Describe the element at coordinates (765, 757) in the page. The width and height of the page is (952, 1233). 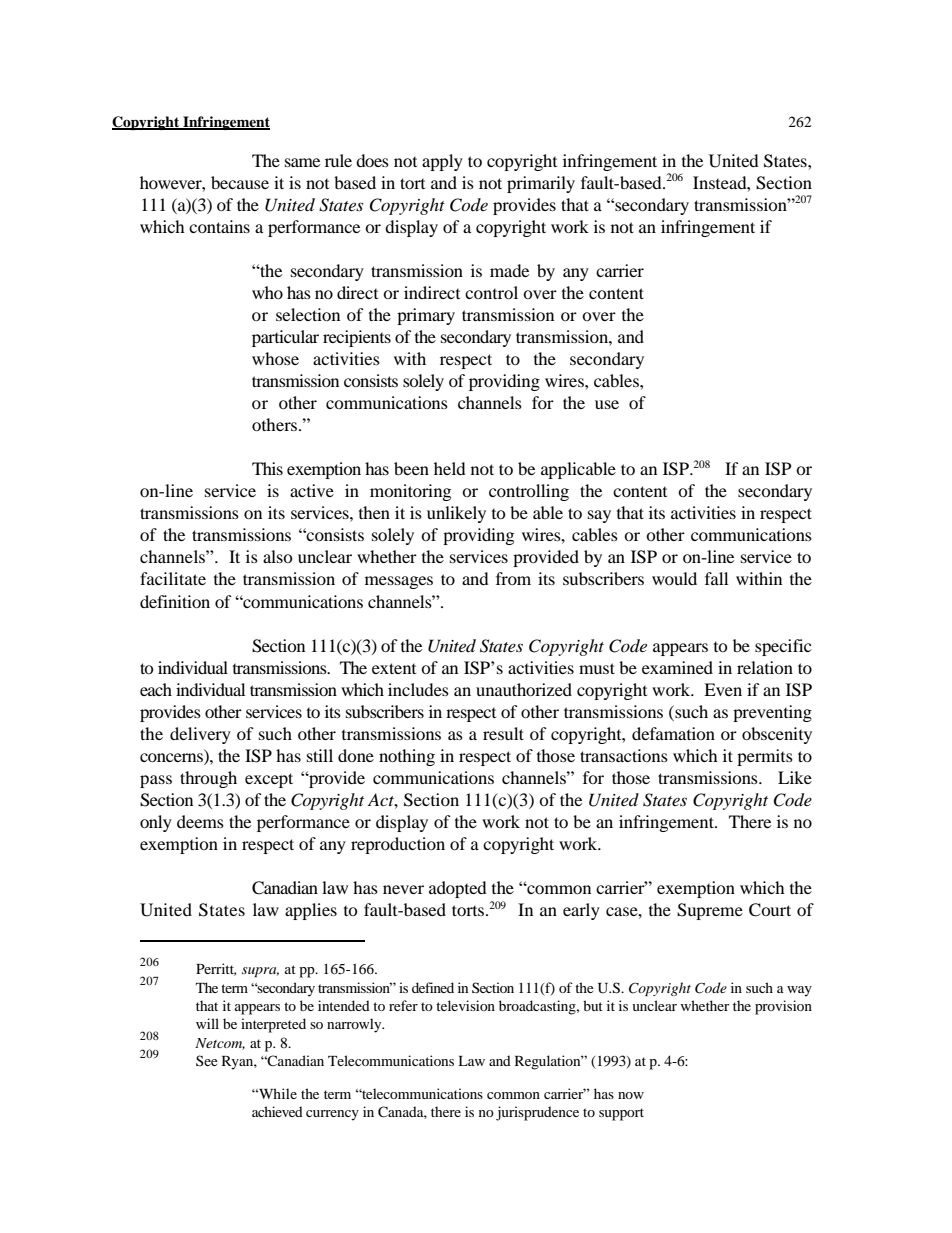
I see `permits` at that location.
